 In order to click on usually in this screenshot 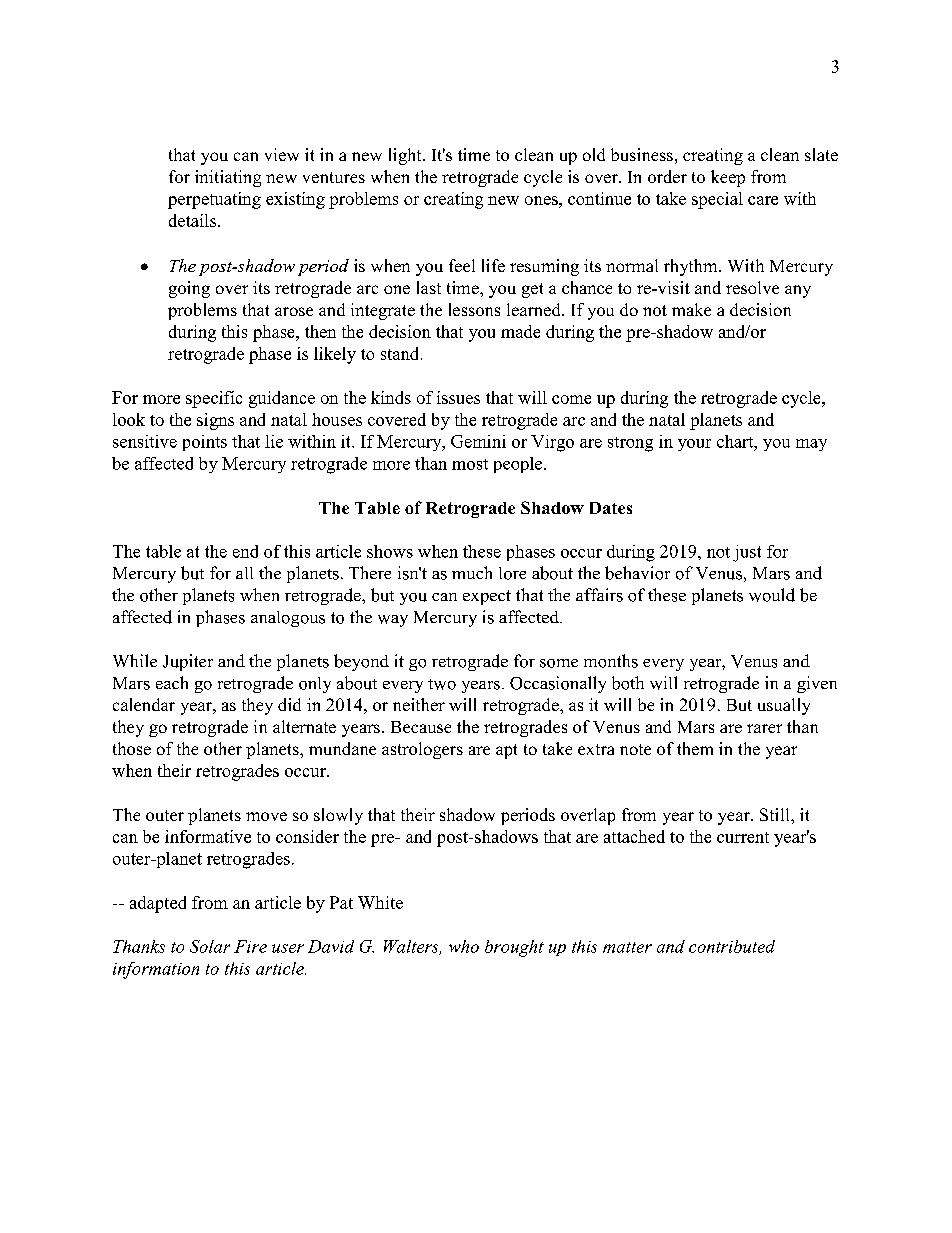, I will do `click(784, 706)`.
